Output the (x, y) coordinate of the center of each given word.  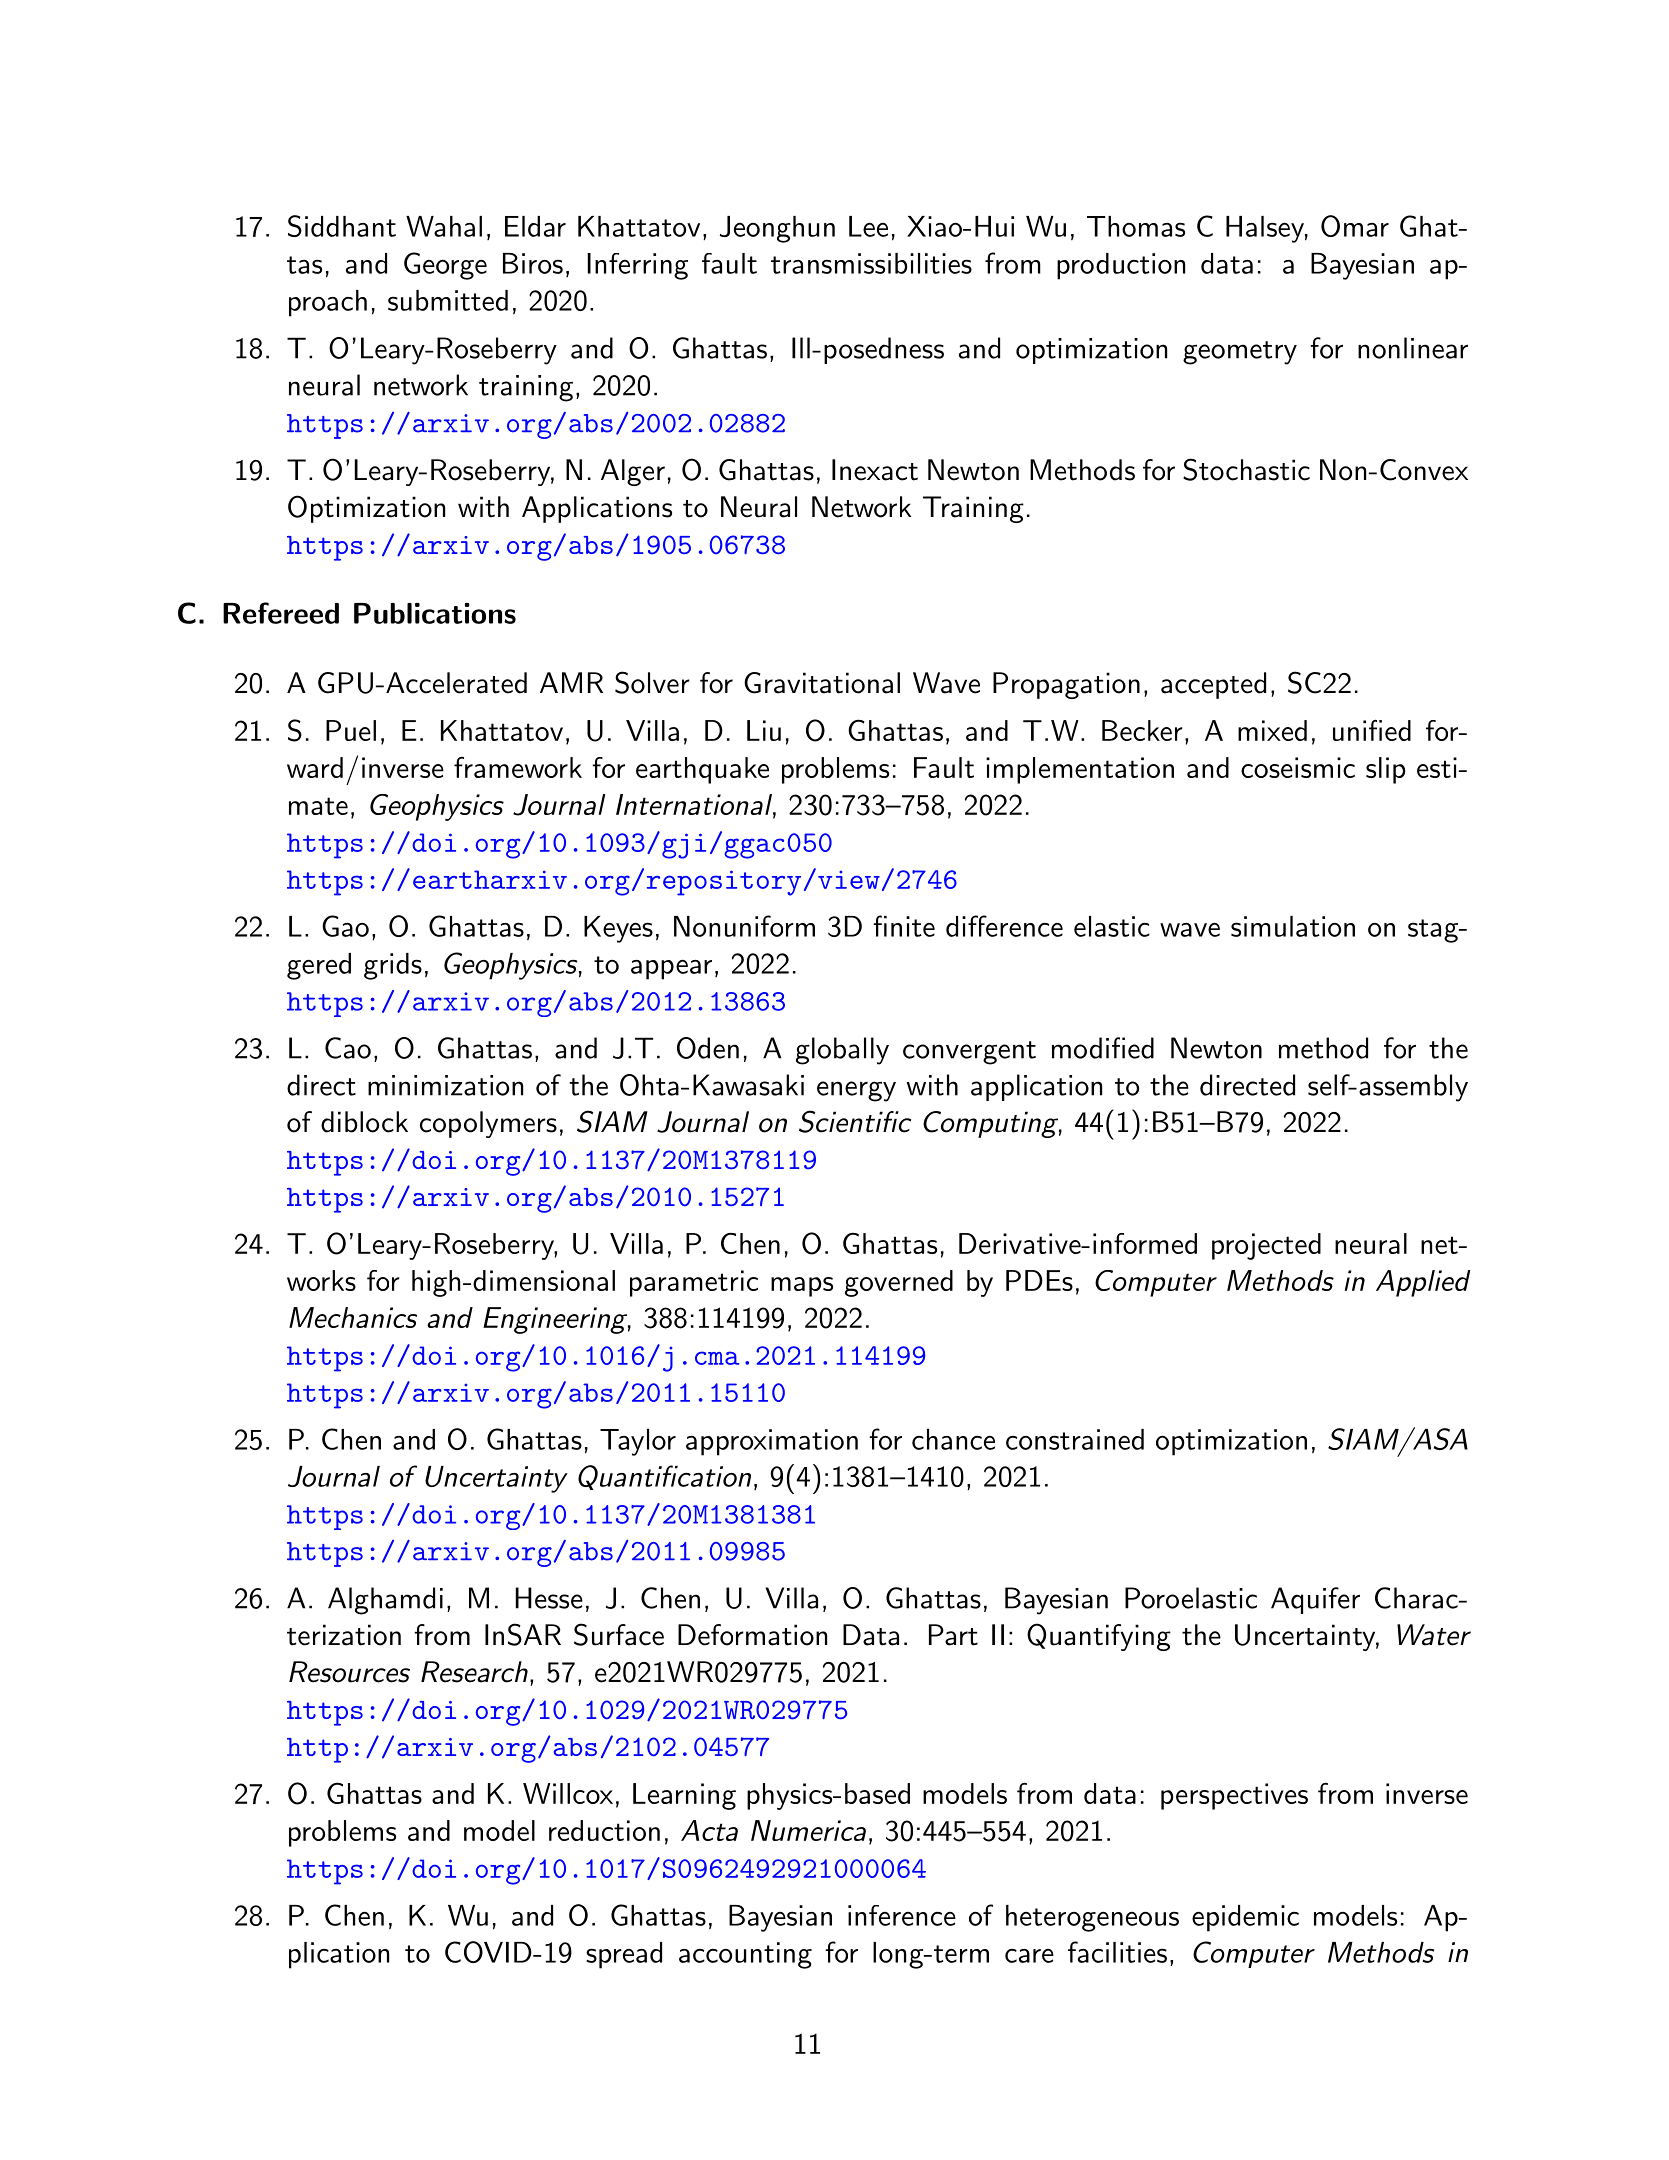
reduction (604, 1830)
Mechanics (353, 1317)
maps (802, 1287)
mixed (1272, 730)
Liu (764, 730)
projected (1266, 1246)
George (445, 266)
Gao (345, 926)
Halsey (1265, 229)
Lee (868, 226)
